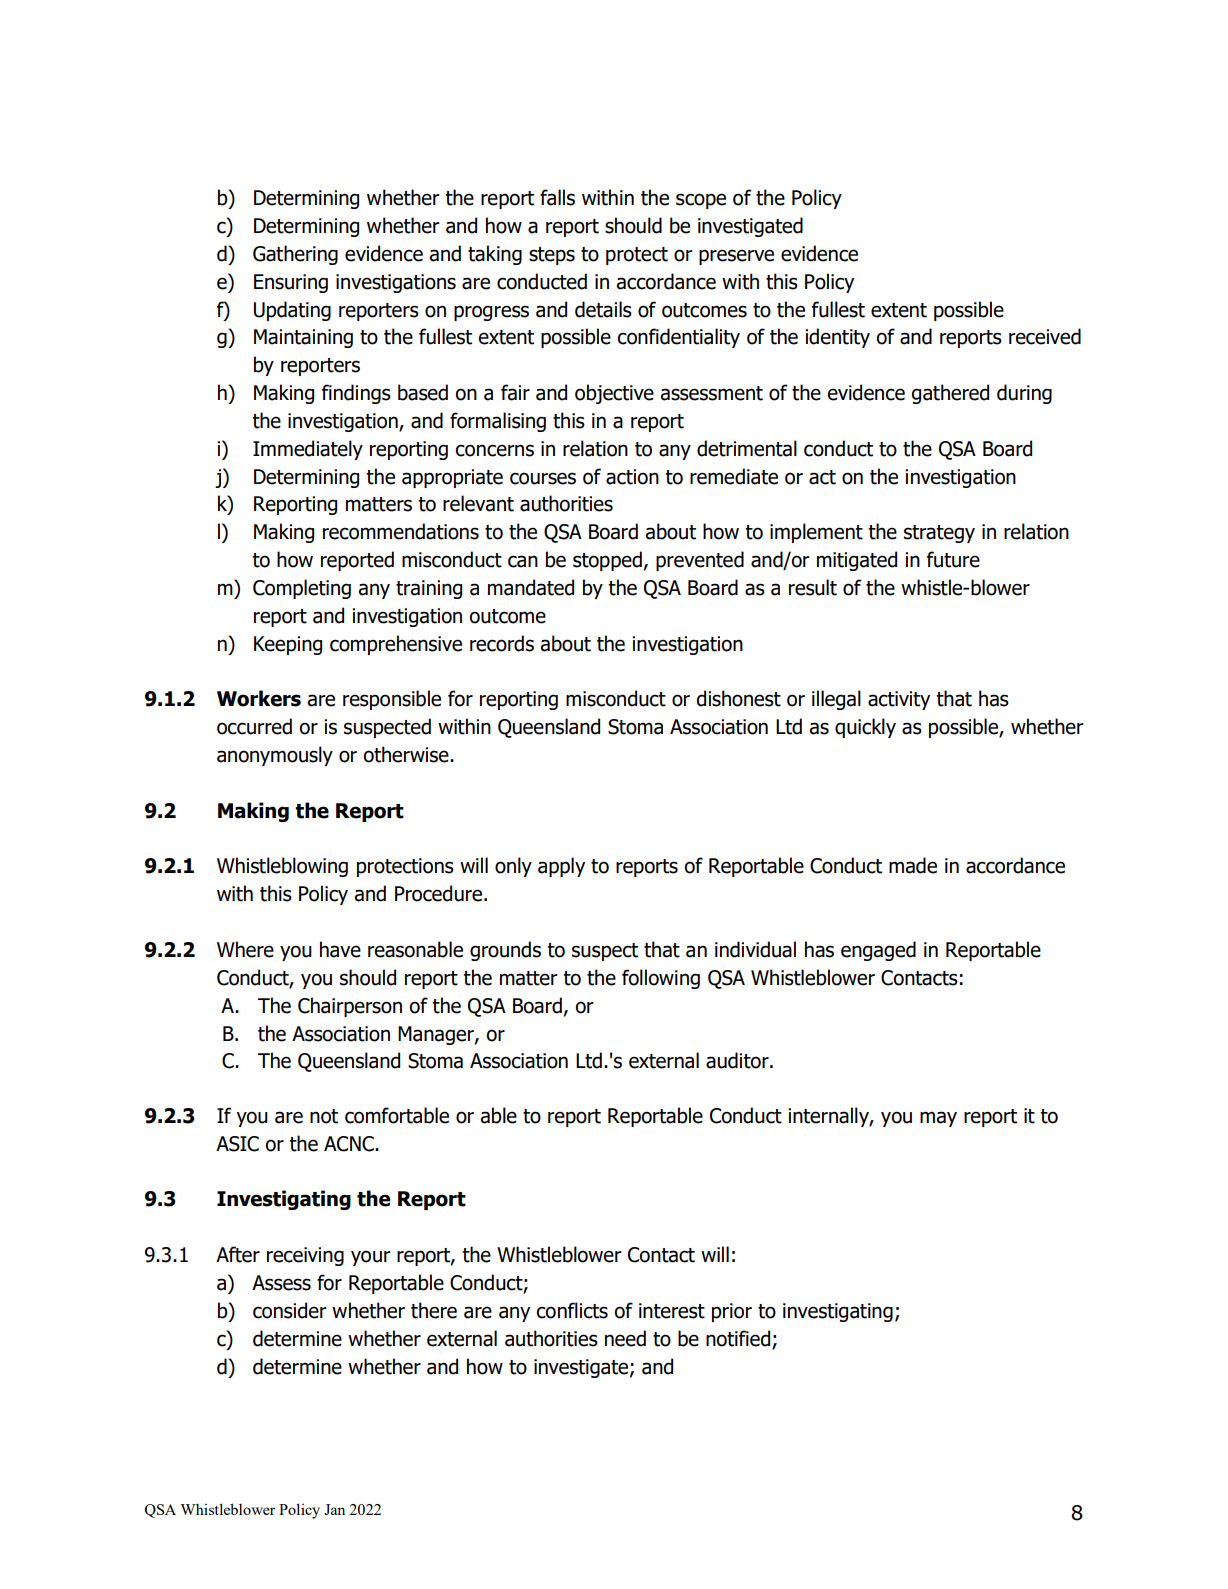 The width and height of the image is (1228, 1589). I want to click on received, so click(1045, 336).
